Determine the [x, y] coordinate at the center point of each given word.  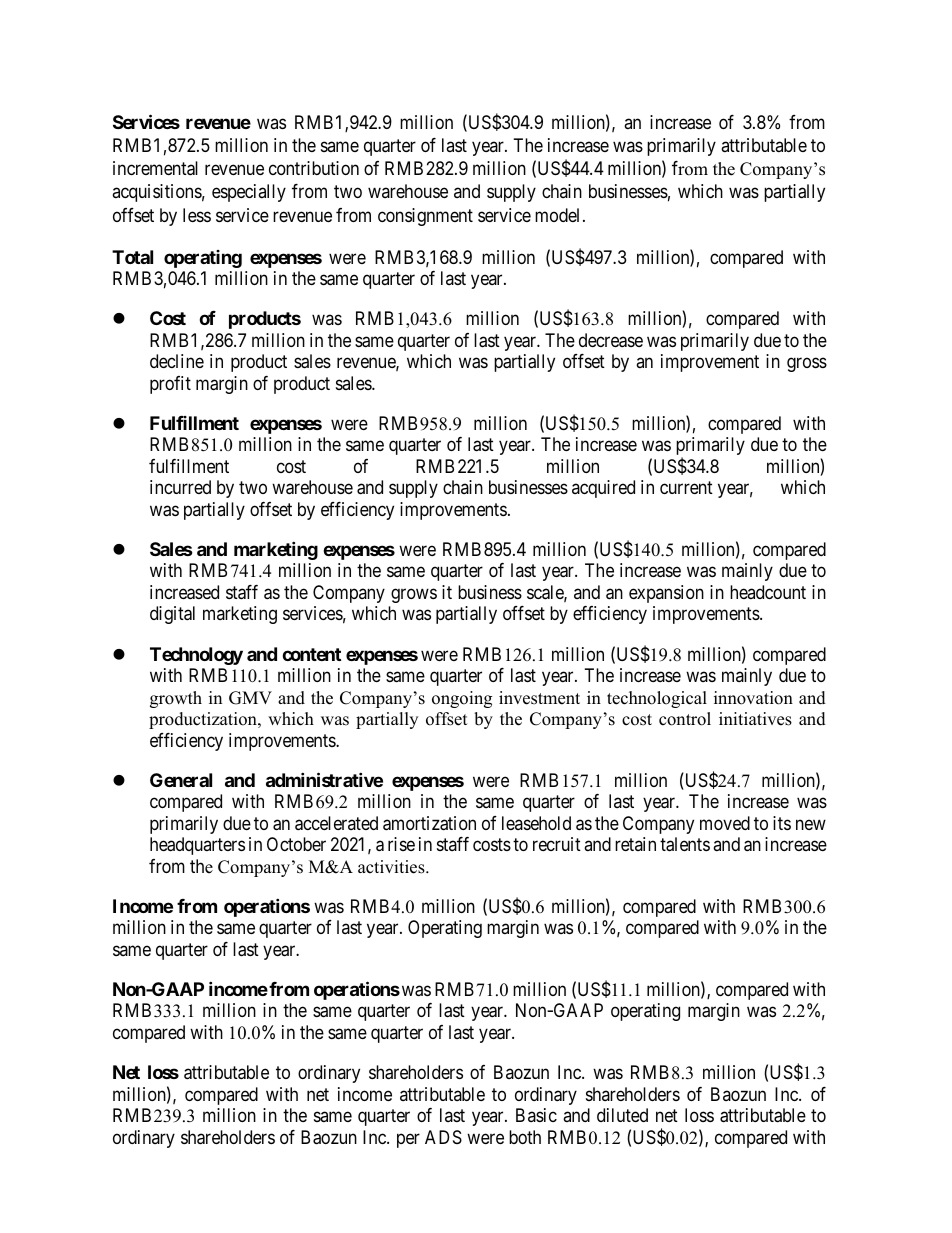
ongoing [462, 699]
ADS [443, 1137]
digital [172, 615]
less [197, 215]
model [557, 215]
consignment [425, 217]
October [296, 844]
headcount [768, 592]
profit [170, 385]
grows [414, 595]
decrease [611, 340]
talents [685, 844]
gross [807, 365]
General [181, 780]
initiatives [755, 719]
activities [392, 867]
